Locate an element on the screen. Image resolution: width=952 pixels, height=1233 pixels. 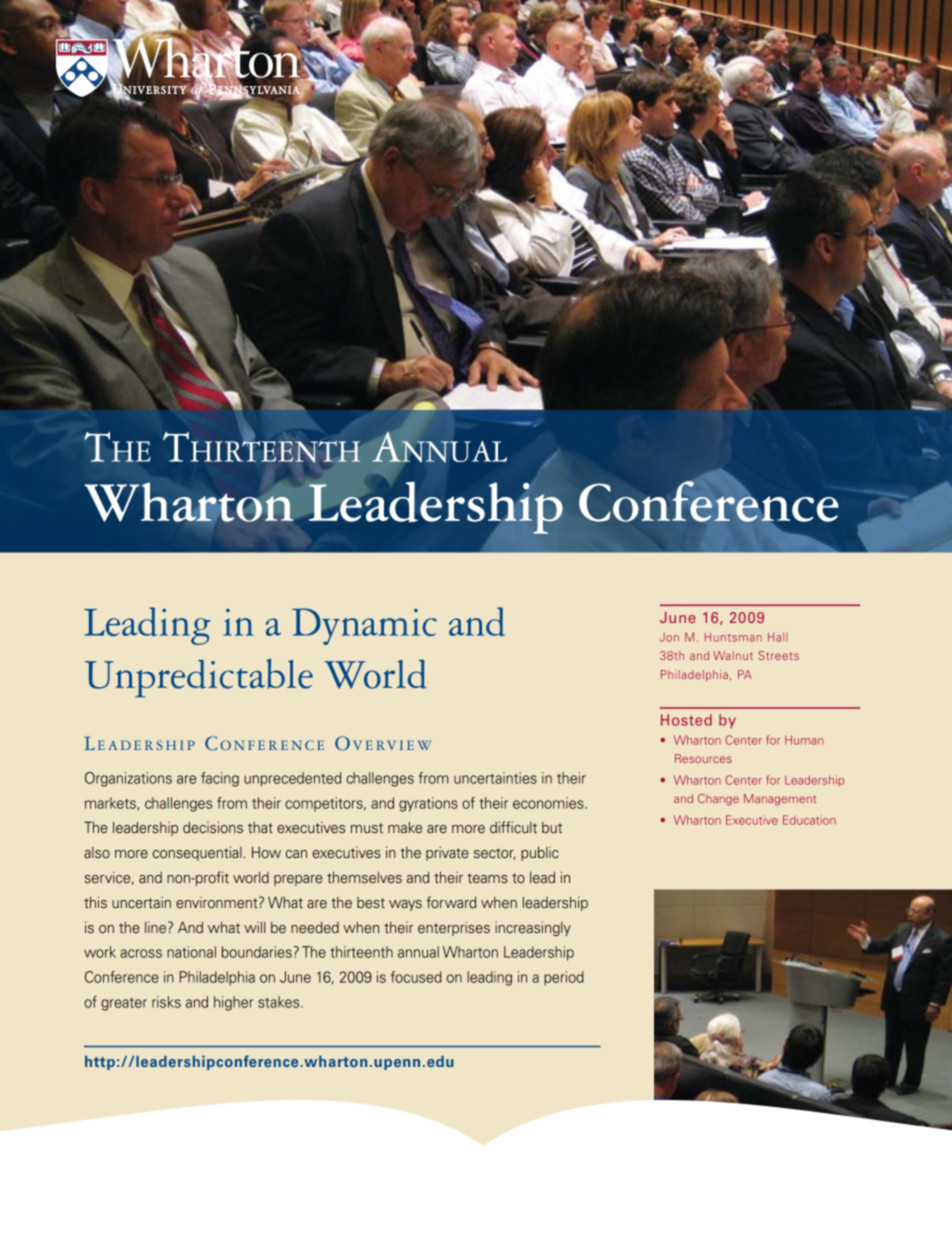
Human is located at coordinates (804, 740).
